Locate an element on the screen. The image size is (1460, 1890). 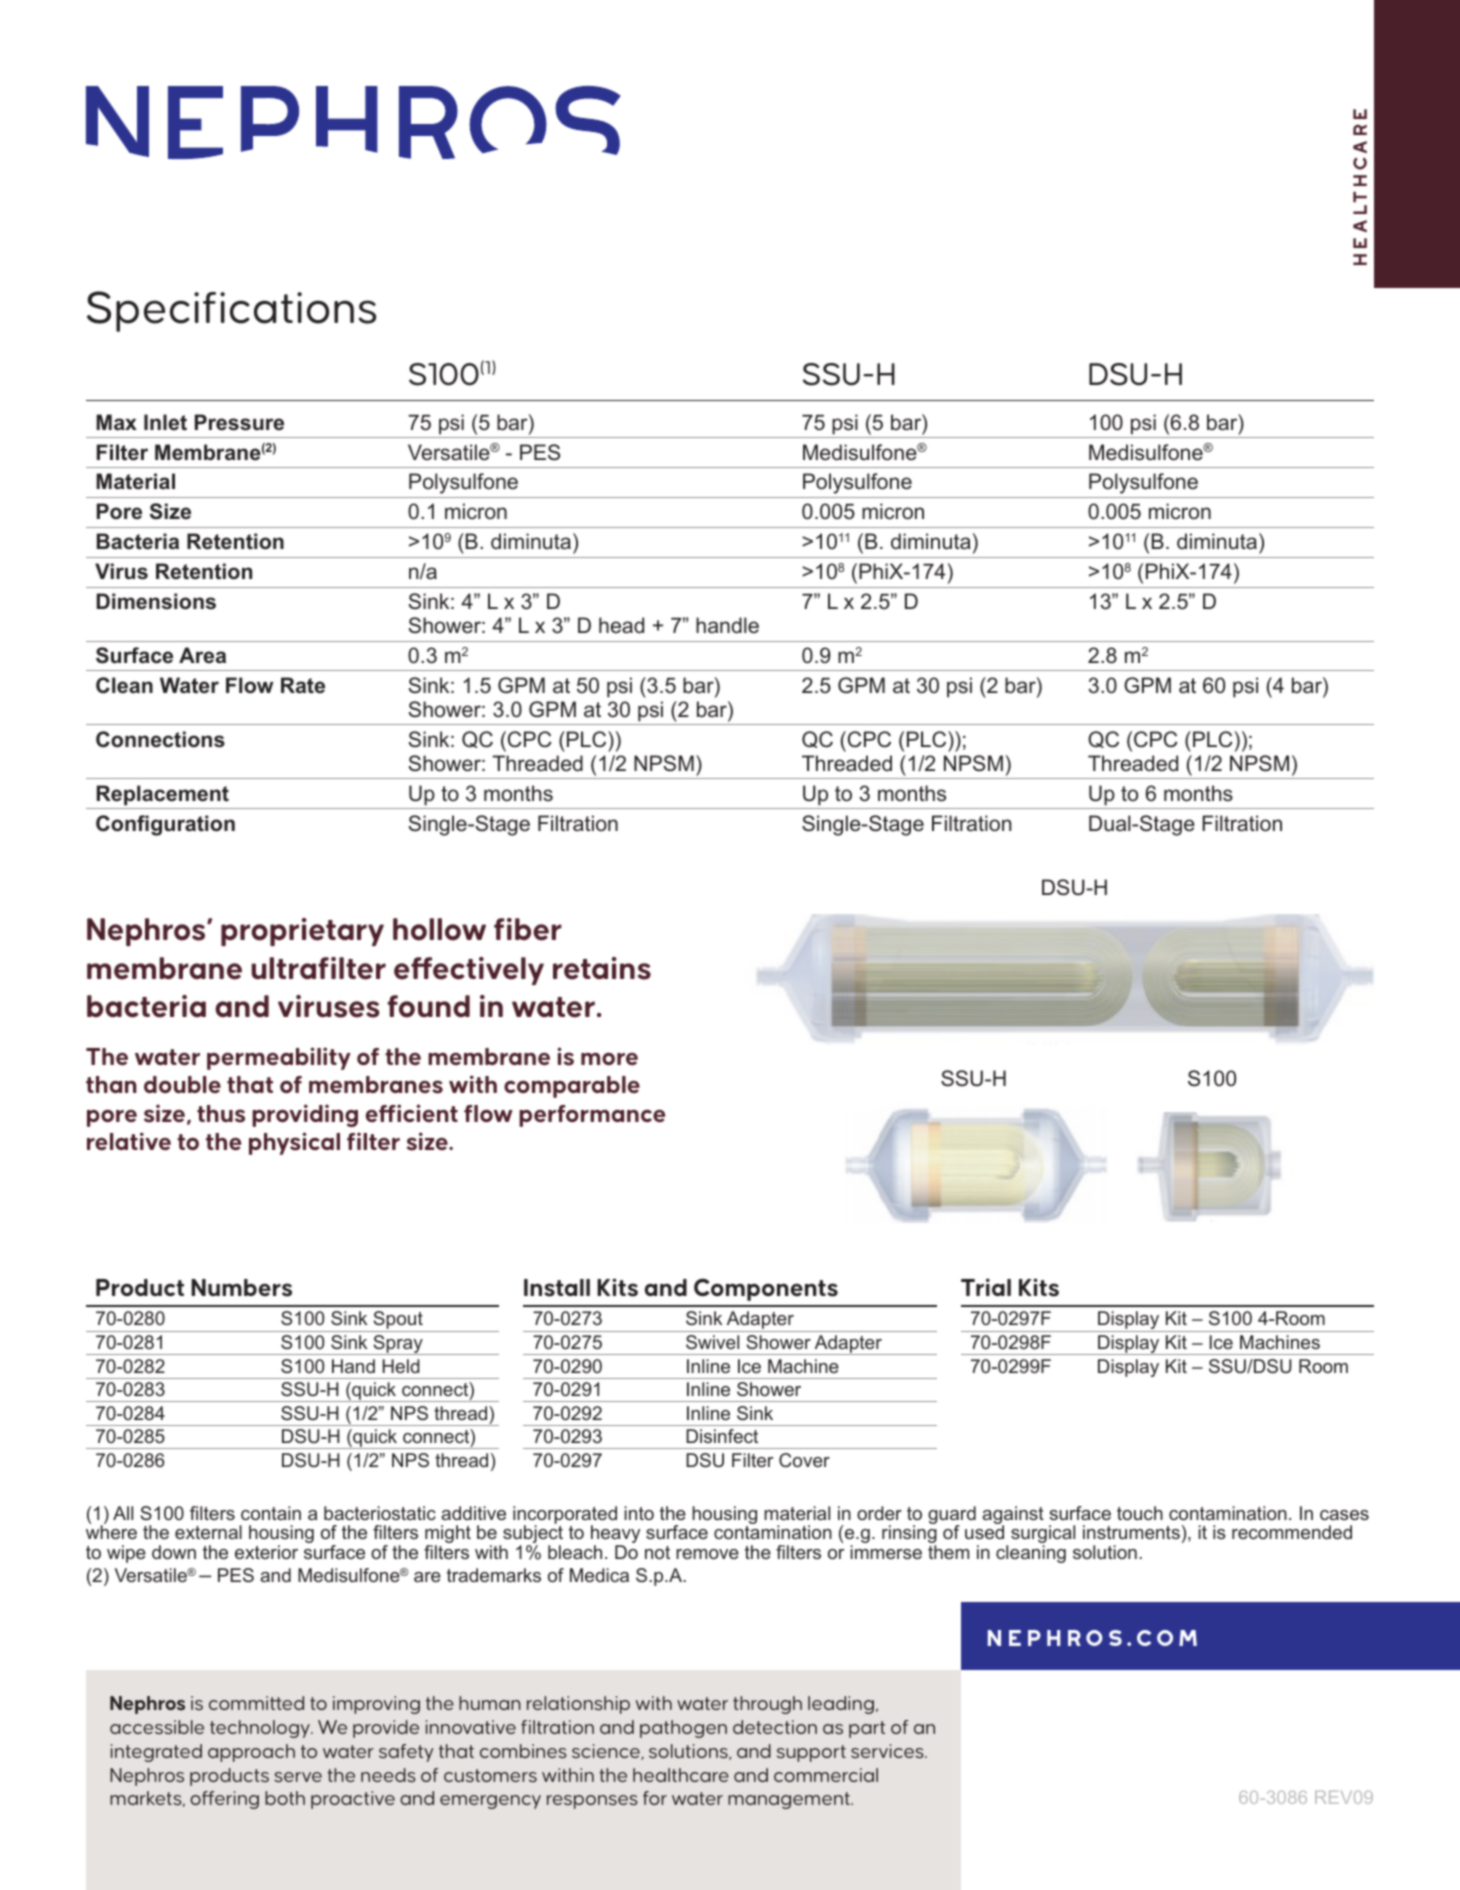
Specifications is located at coordinates (231, 311).
